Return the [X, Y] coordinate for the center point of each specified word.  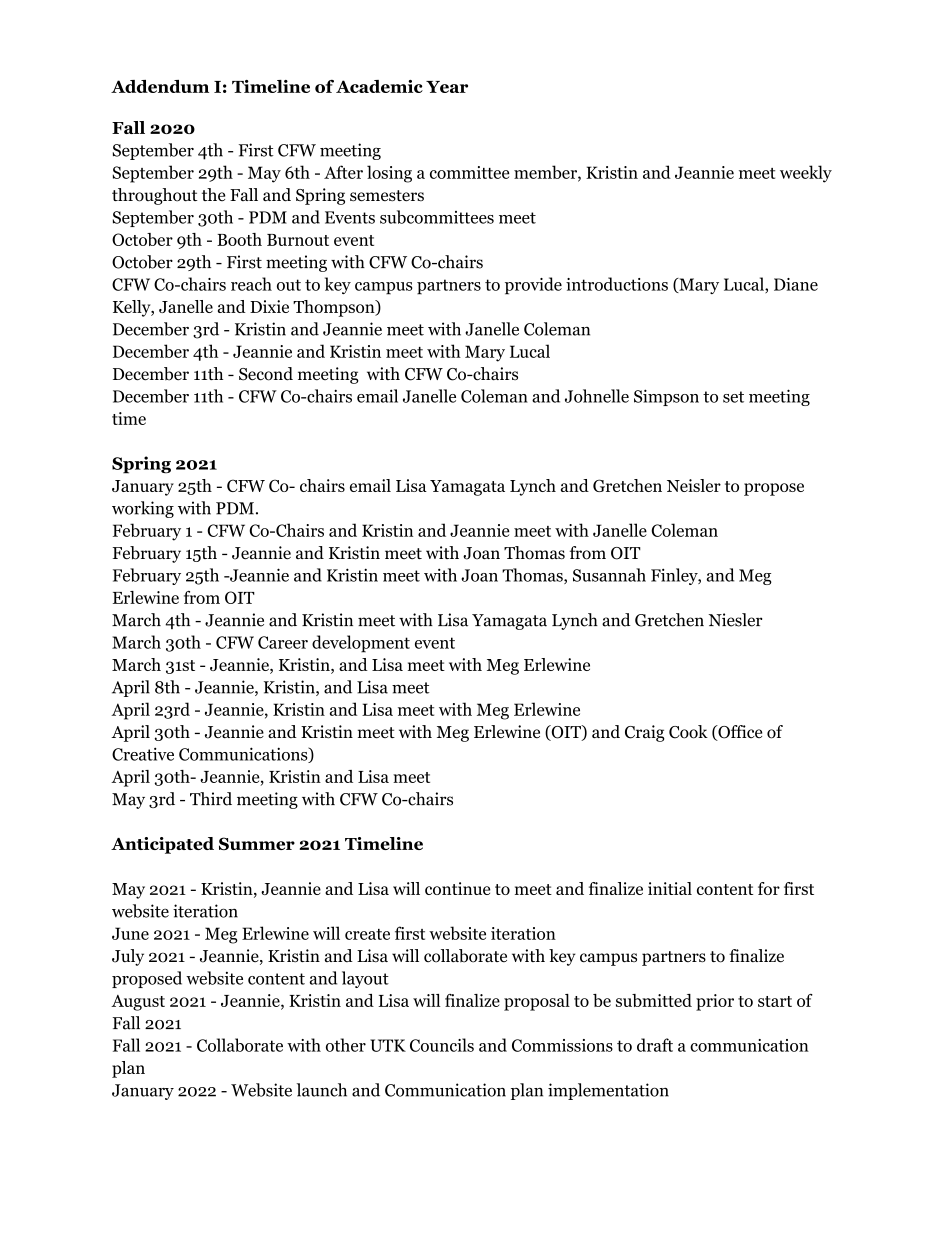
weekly [806, 174]
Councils [442, 1045]
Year [447, 87]
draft [655, 1045]
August [138, 1003]
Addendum [160, 86]
